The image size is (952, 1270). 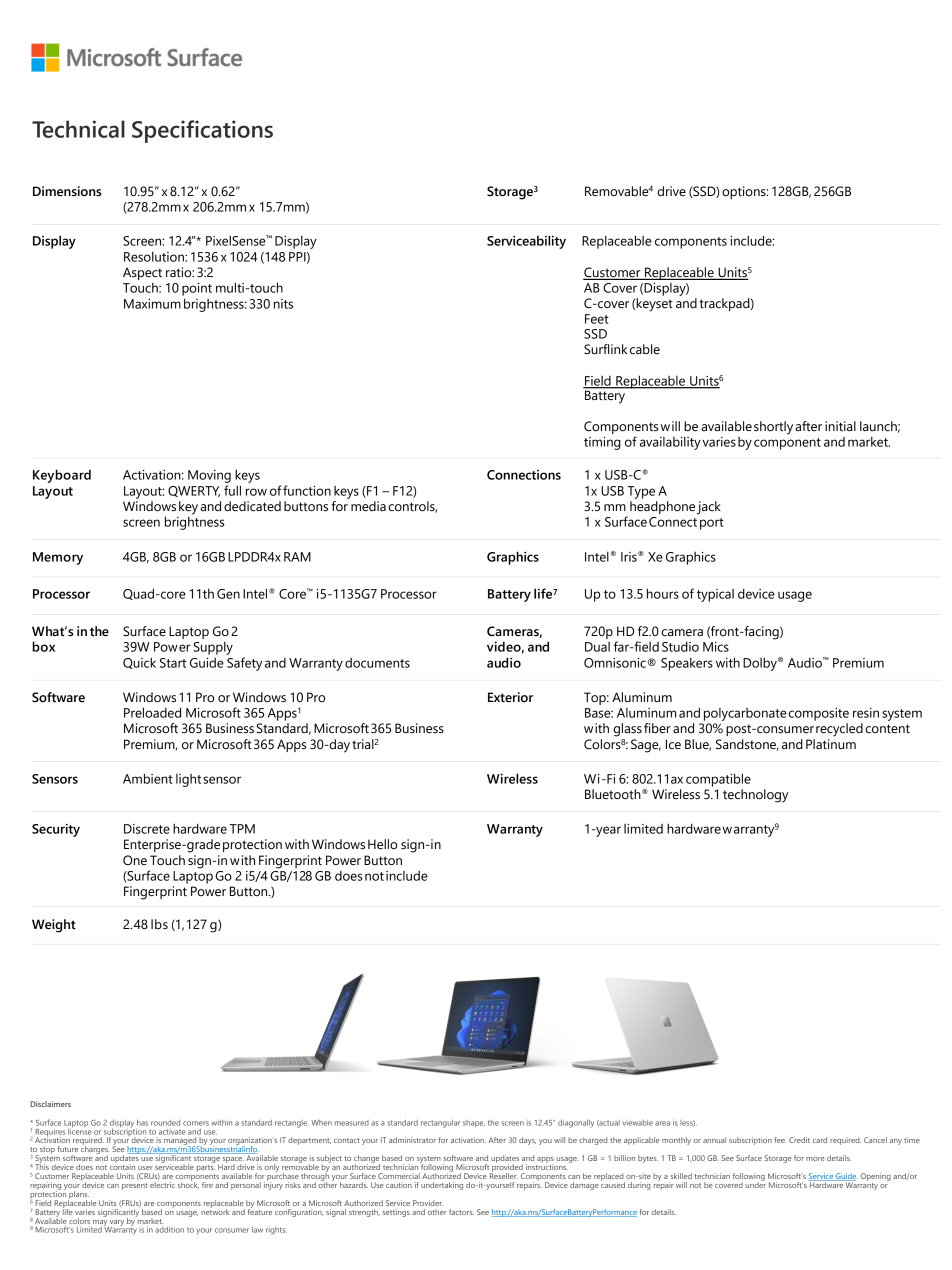 What do you see at coordinates (524, 475) in the screenshot?
I see `Connections` at bounding box center [524, 475].
